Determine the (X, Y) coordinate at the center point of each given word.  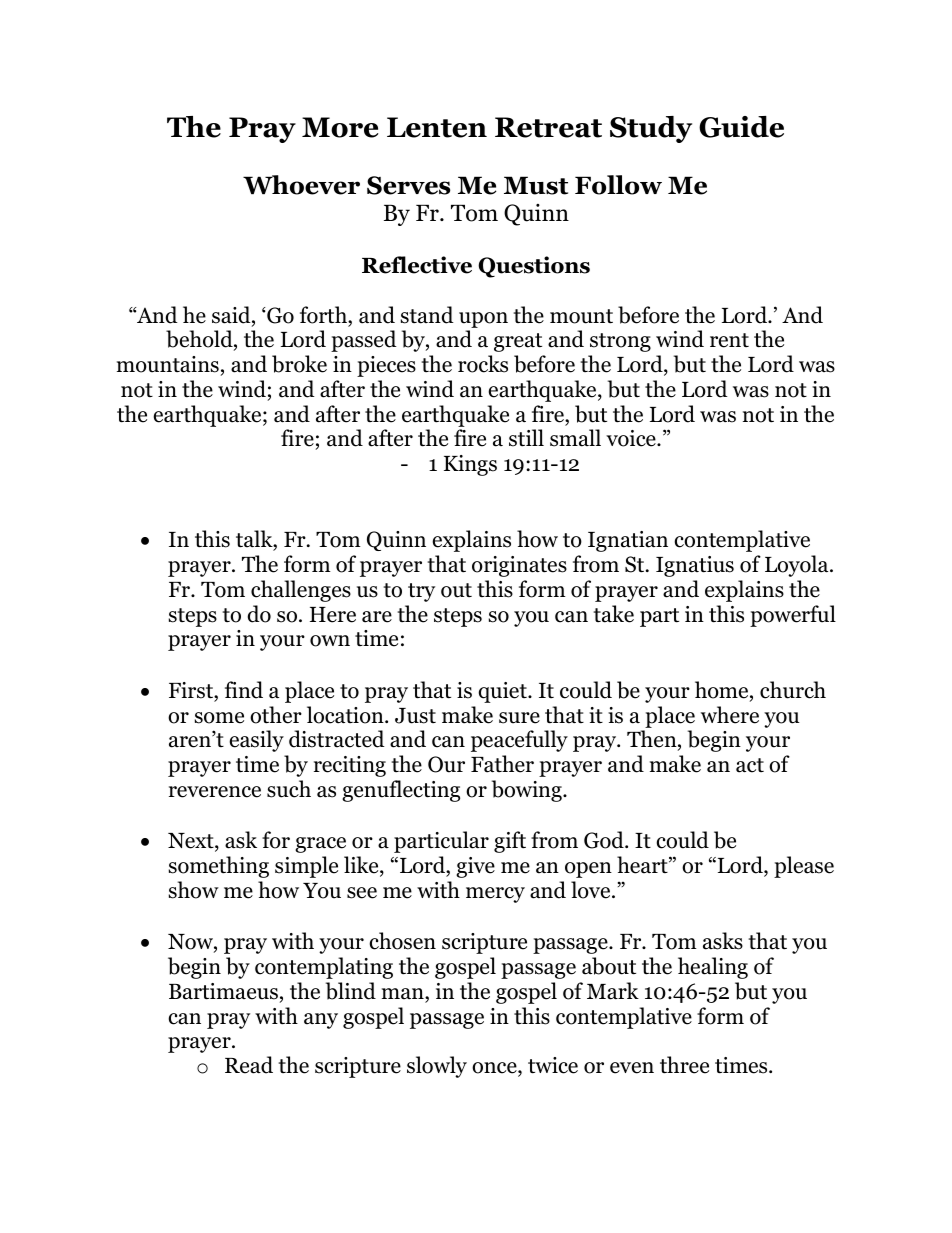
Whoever (301, 185)
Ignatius (695, 566)
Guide (741, 127)
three (684, 1065)
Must (536, 185)
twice (553, 1065)
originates (519, 566)
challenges (301, 591)
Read (249, 1065)
